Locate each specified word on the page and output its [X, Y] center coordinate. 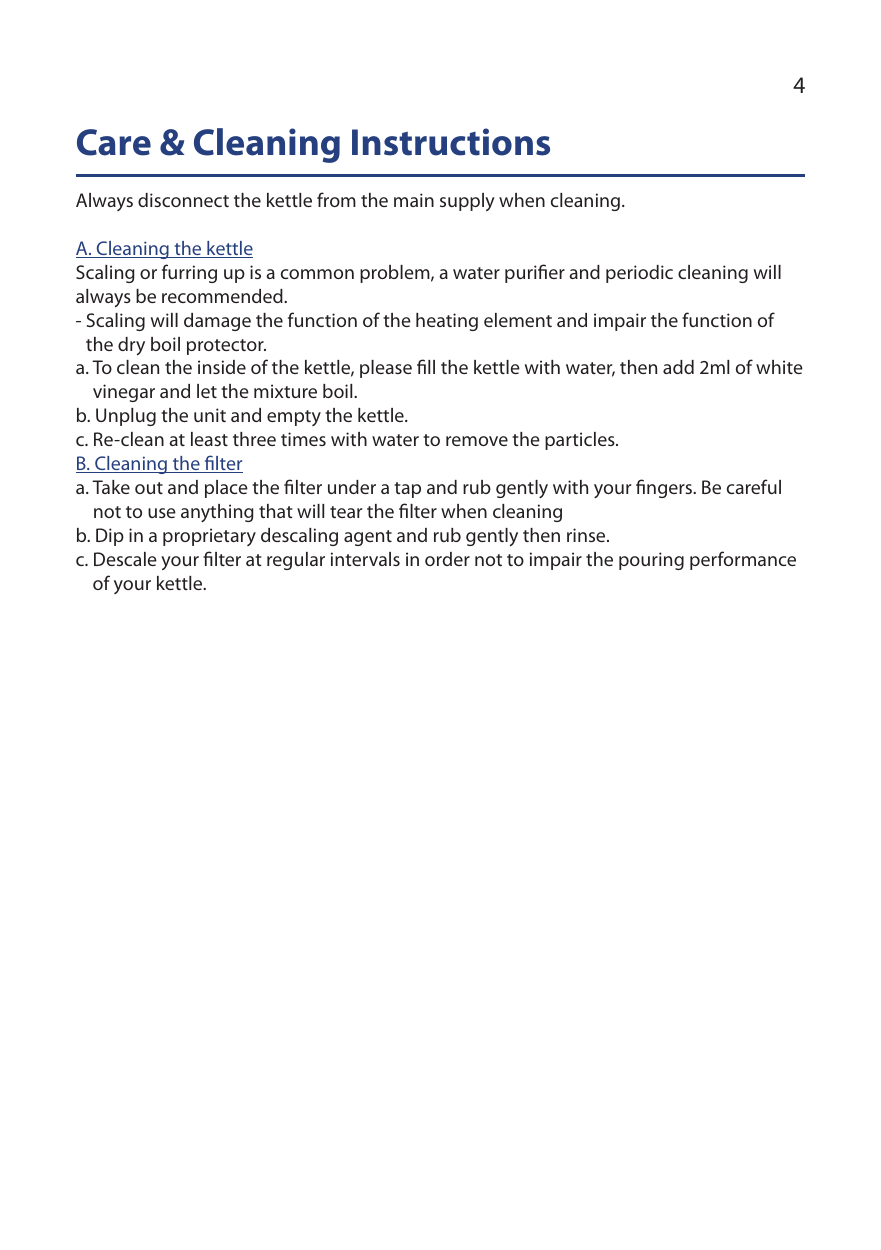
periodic [639, 274]
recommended [223, 296]
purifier [535, 273]
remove [477, 441]
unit [210, 415]
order [447, 559]
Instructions [451, 142]
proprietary [209, 537]
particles [581, 441]
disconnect [183, 200]
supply [467, 202]
